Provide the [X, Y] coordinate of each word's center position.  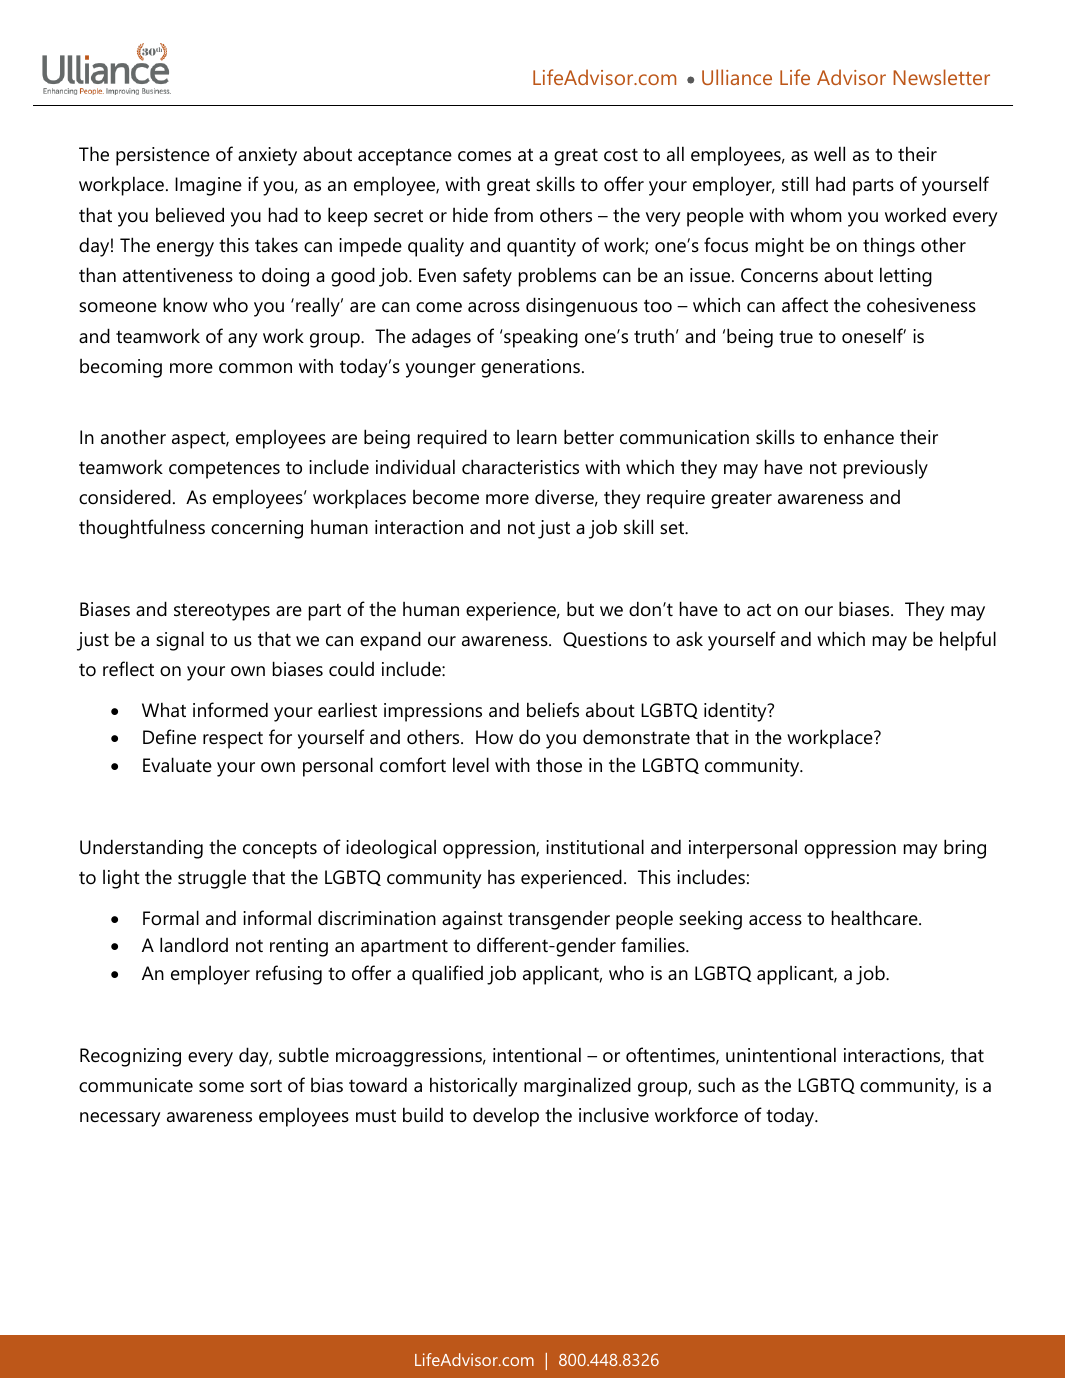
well [829, 154]
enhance [859, 437]
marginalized [577, 1087]
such [716, 1085]
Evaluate [177, 765]
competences [224, 470]
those [559, 764]
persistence [163, 156]
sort [266, 1086]
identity [736, 712]
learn [537, 437]
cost [621, 155]
